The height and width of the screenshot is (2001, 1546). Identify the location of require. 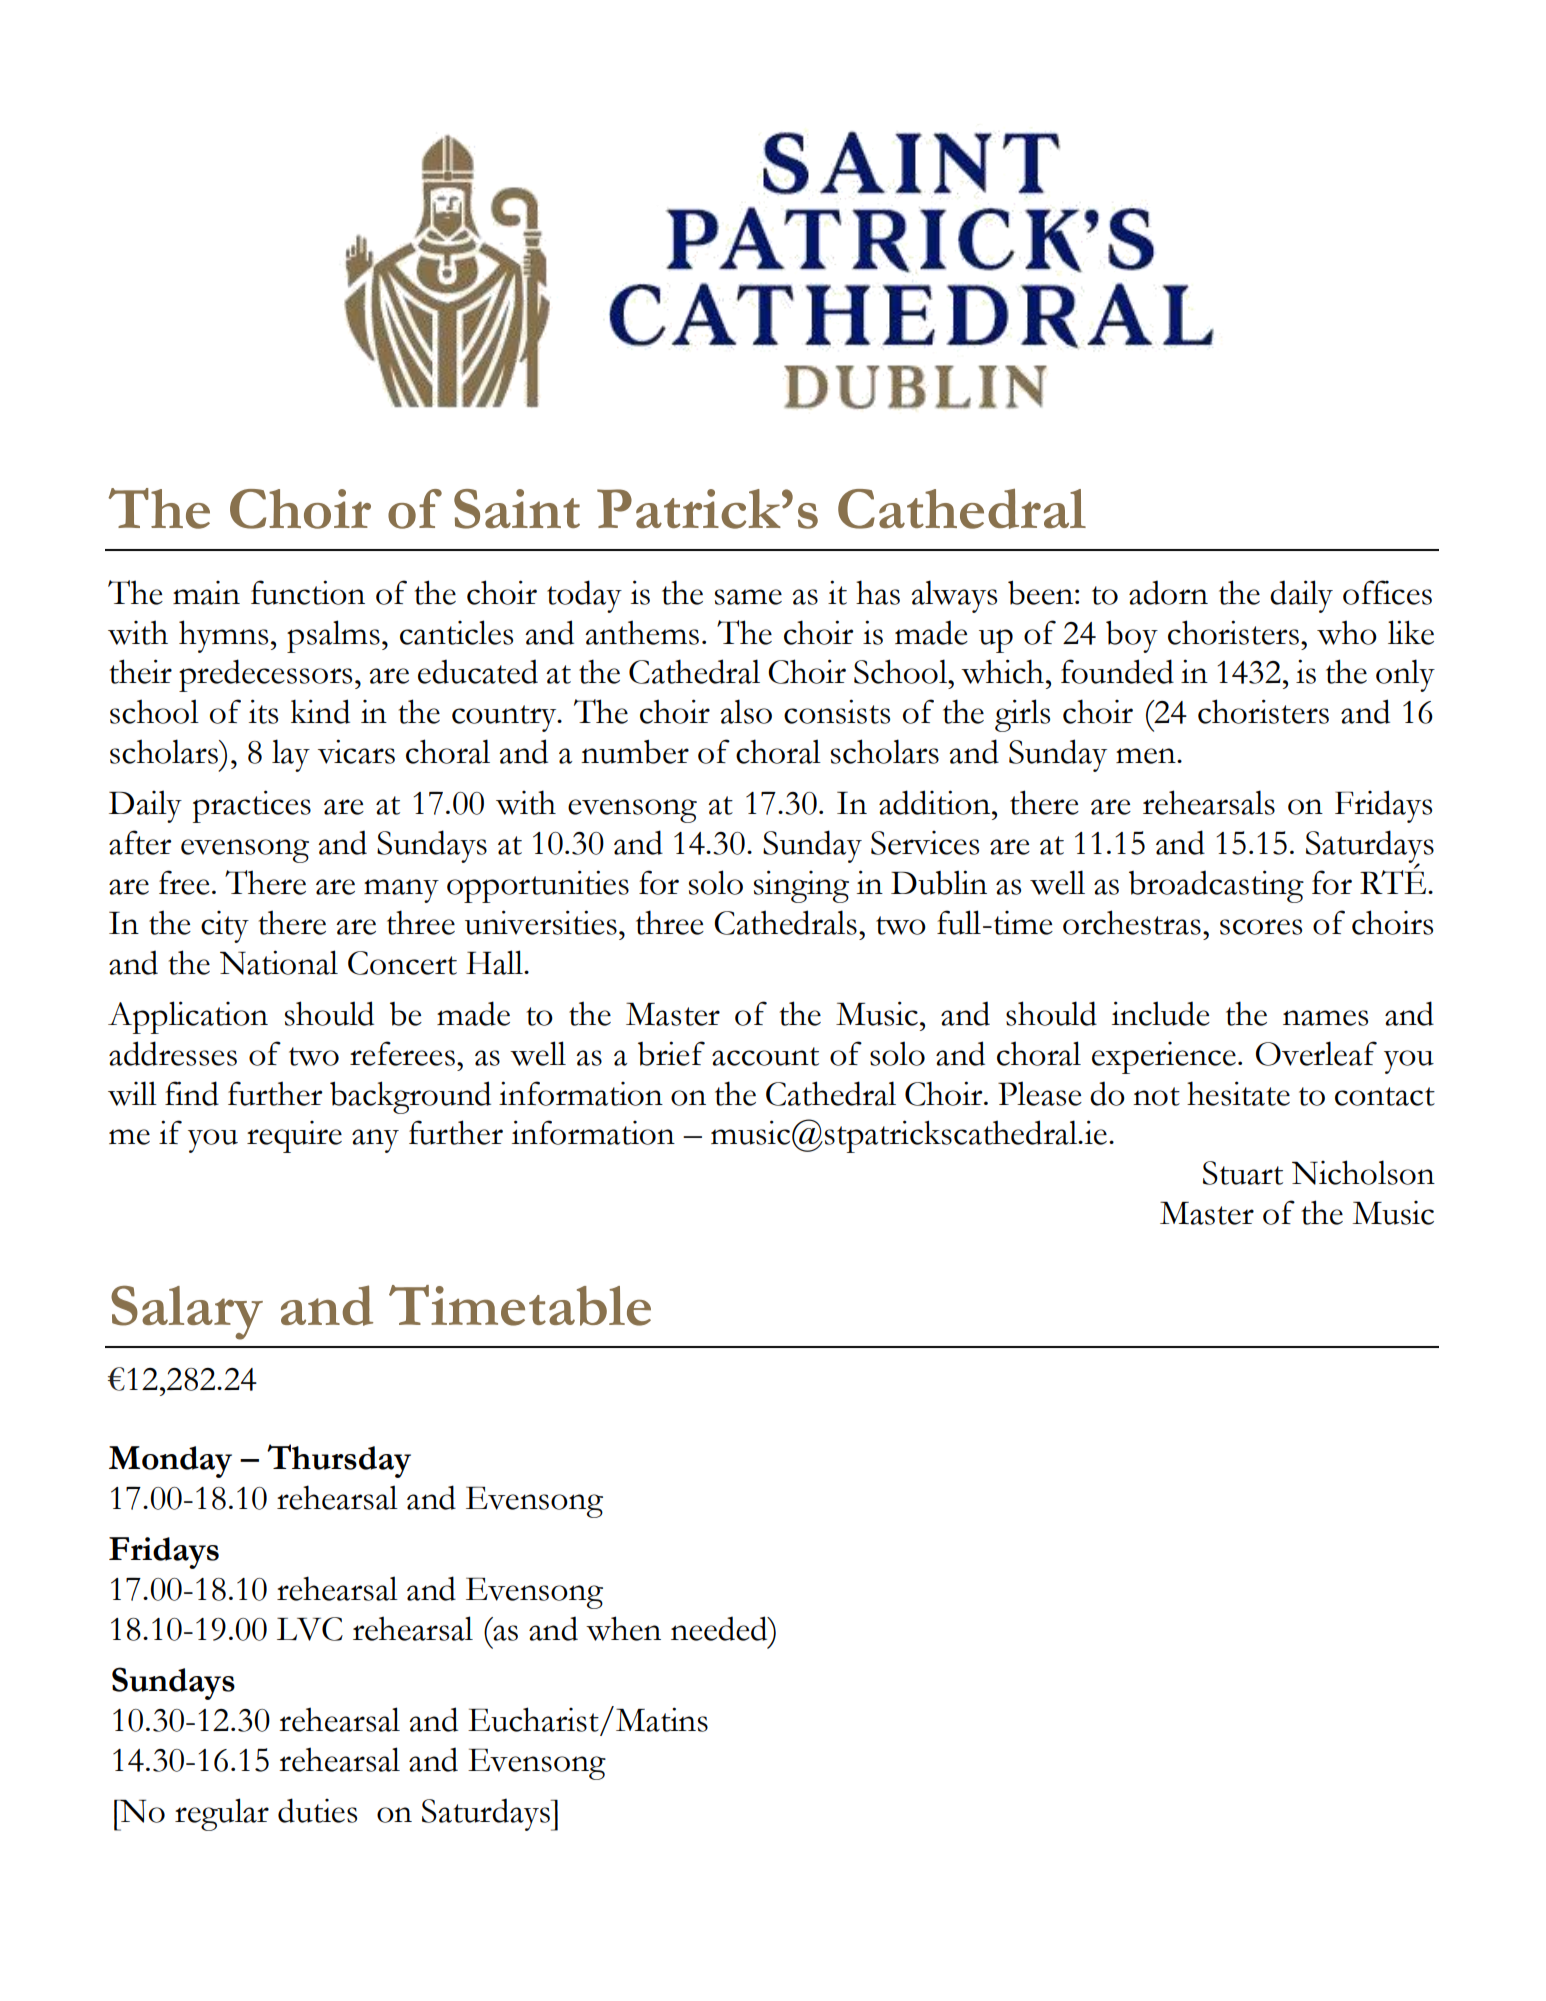
(294, 1137).
